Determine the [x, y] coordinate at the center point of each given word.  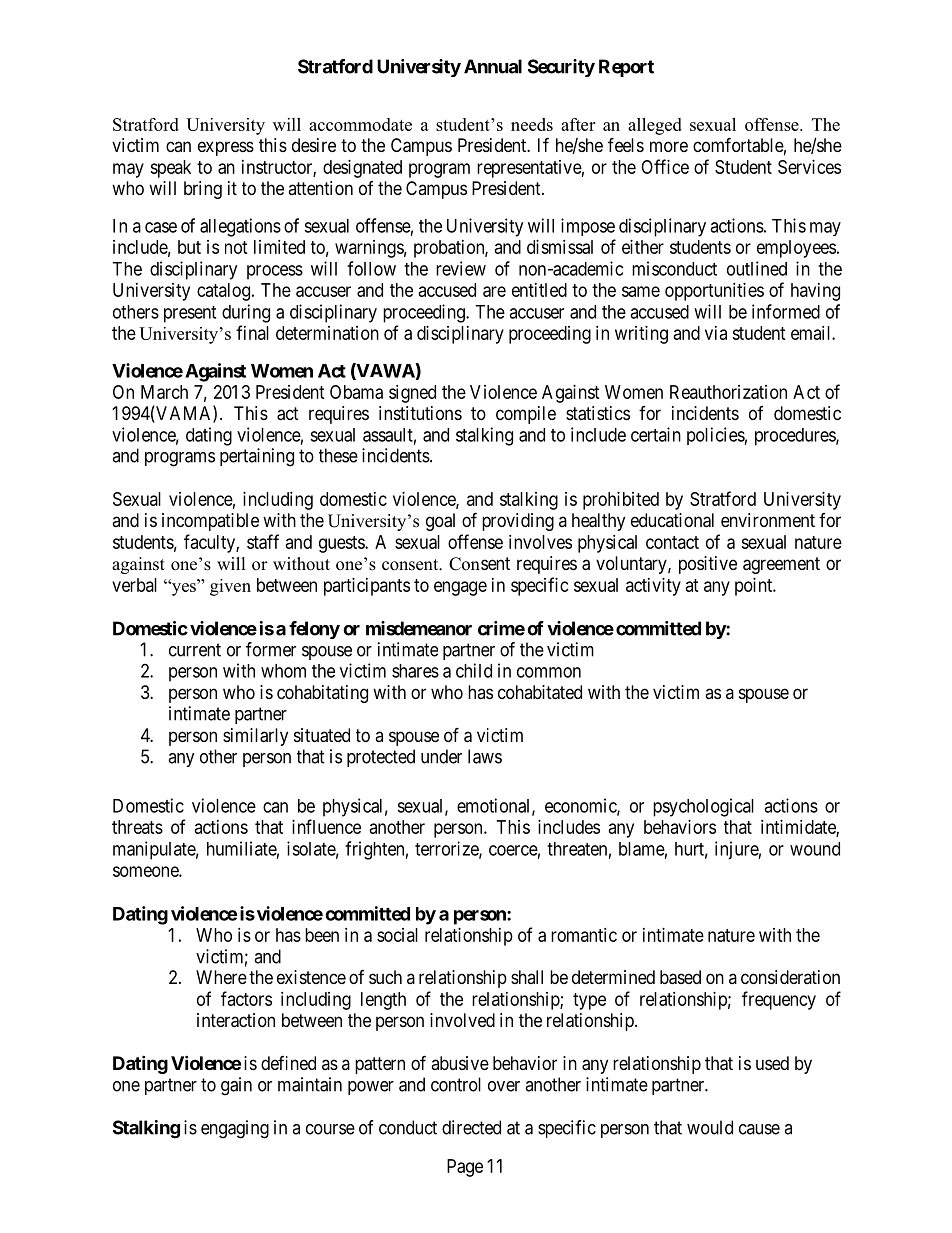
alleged [655, 126]
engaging [235, 1129]
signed [412, 394]
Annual [493, 66]
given [230, 587]
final [252, 332]
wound [815, 849]
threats [137, 827]
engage [460, 588]
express [226, 148]
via [716, 333]
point [755, 587]
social [397, 935]
